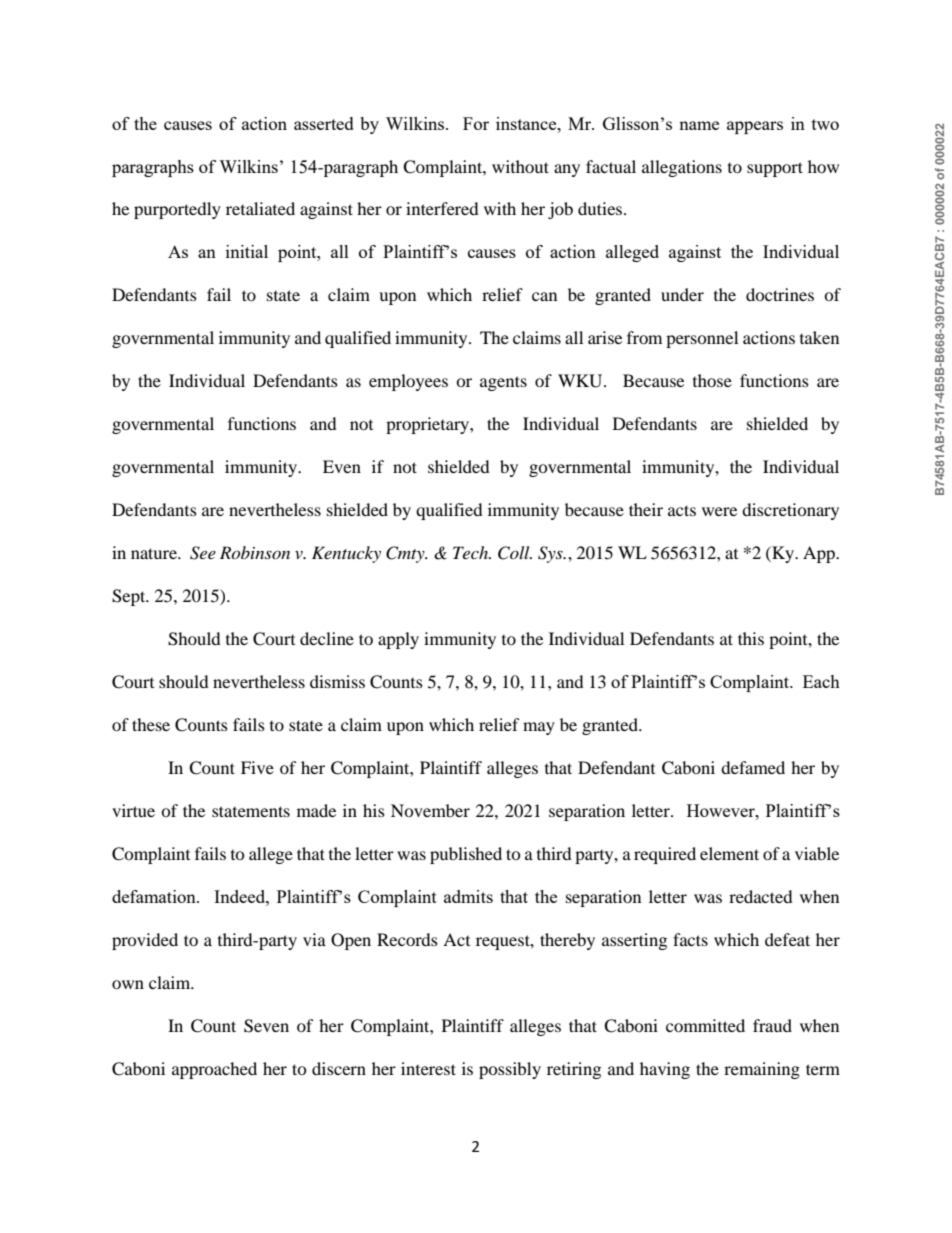 The height and width of the document is (1233, 952). I want to click on approached, so click(214, 1070).
